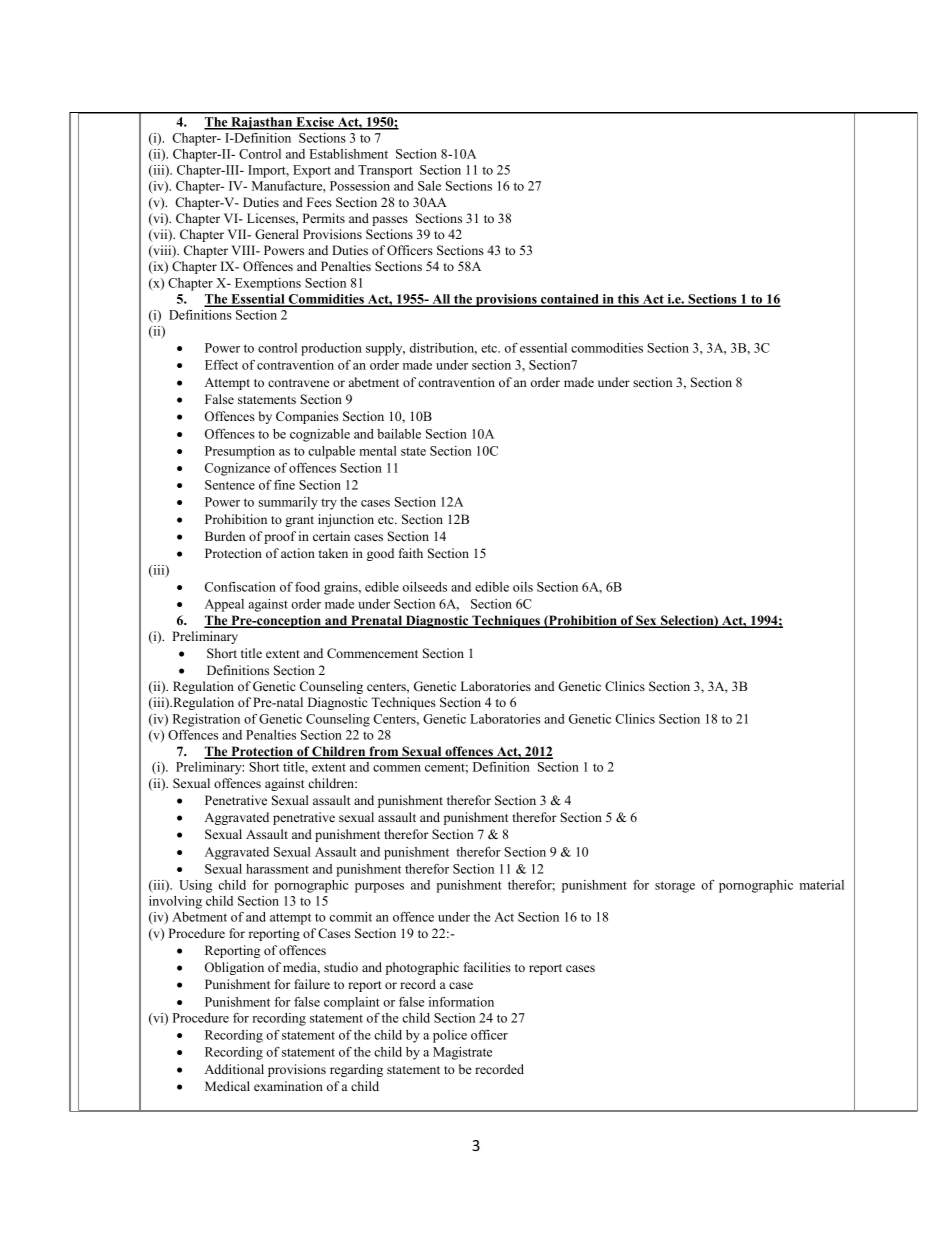 The height and width of the screenshot is (1233, 952). I want to click on storage, so click(675, 887).
